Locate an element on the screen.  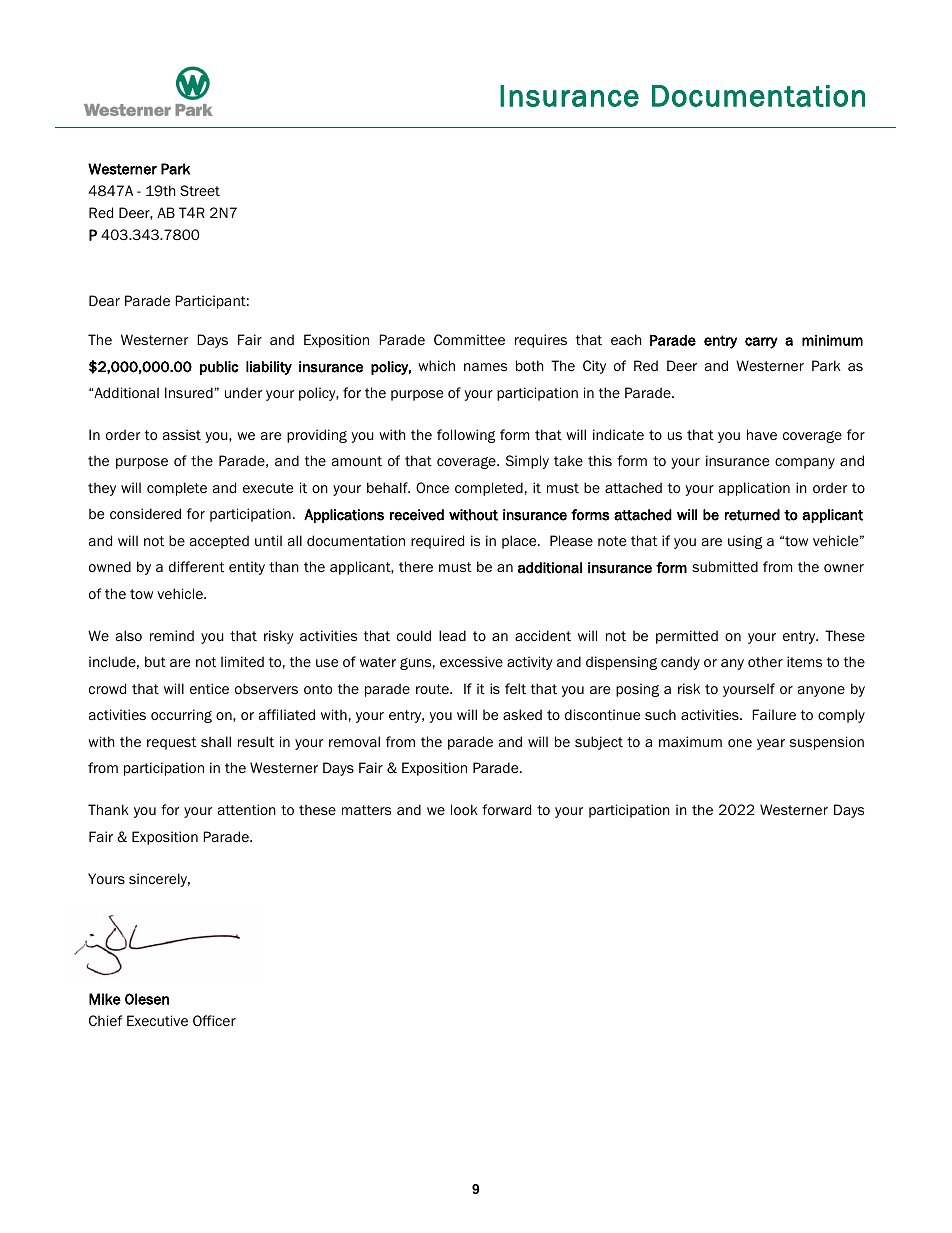
year is located at coordinates (771, 744).
